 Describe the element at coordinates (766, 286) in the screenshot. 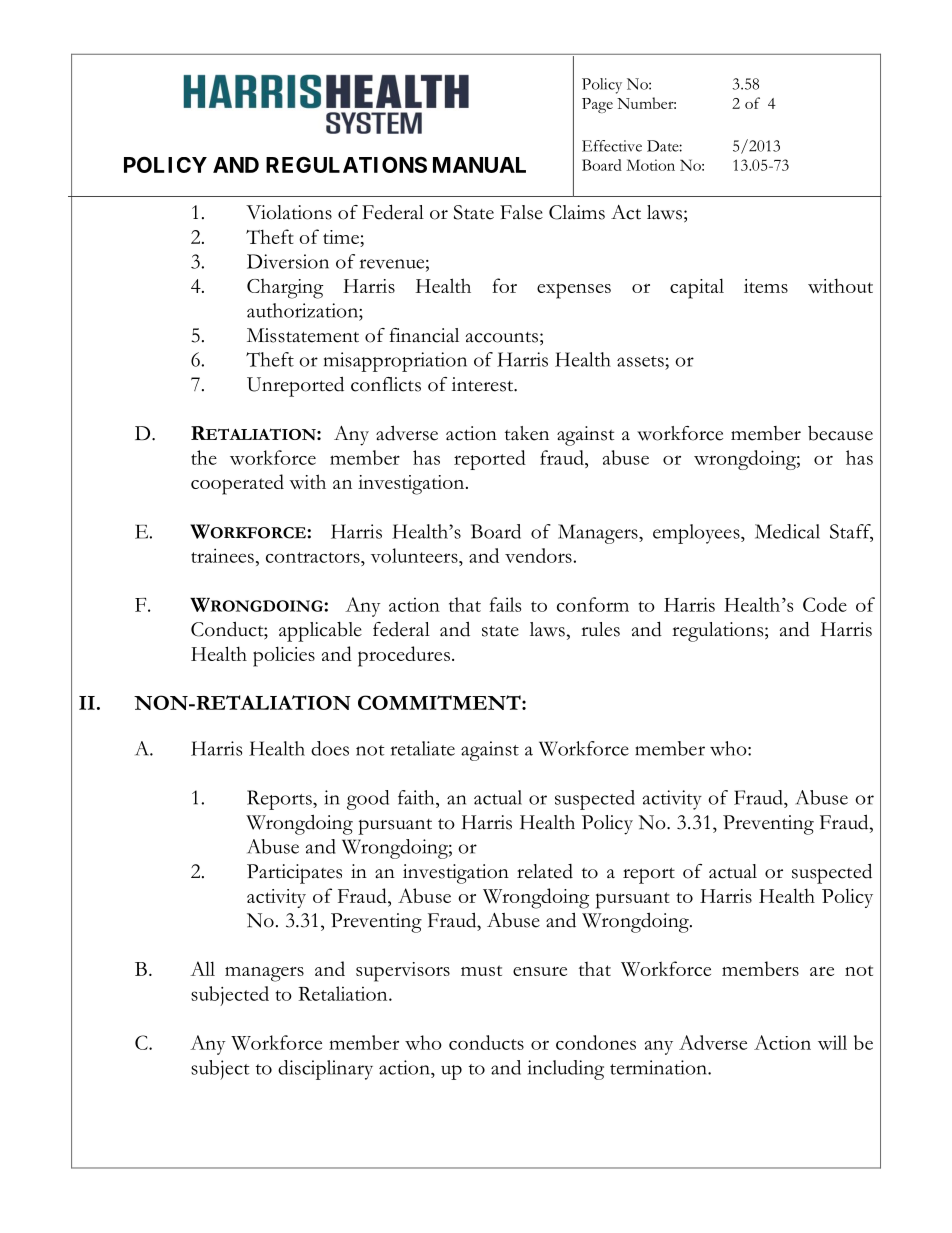

I see `items` at that location.
